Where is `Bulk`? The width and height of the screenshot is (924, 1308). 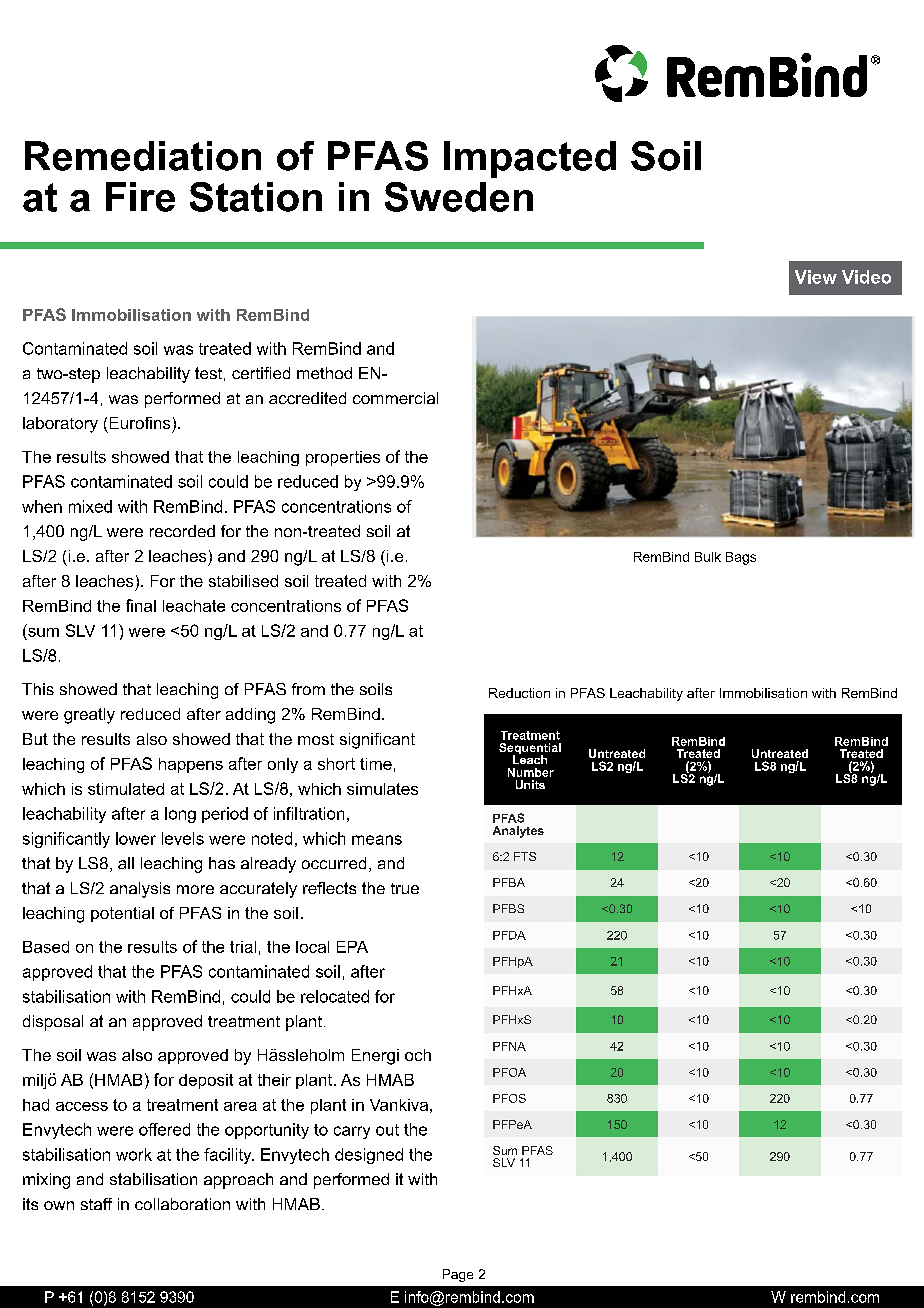 Bulk is located at coordinates (708, 557).
